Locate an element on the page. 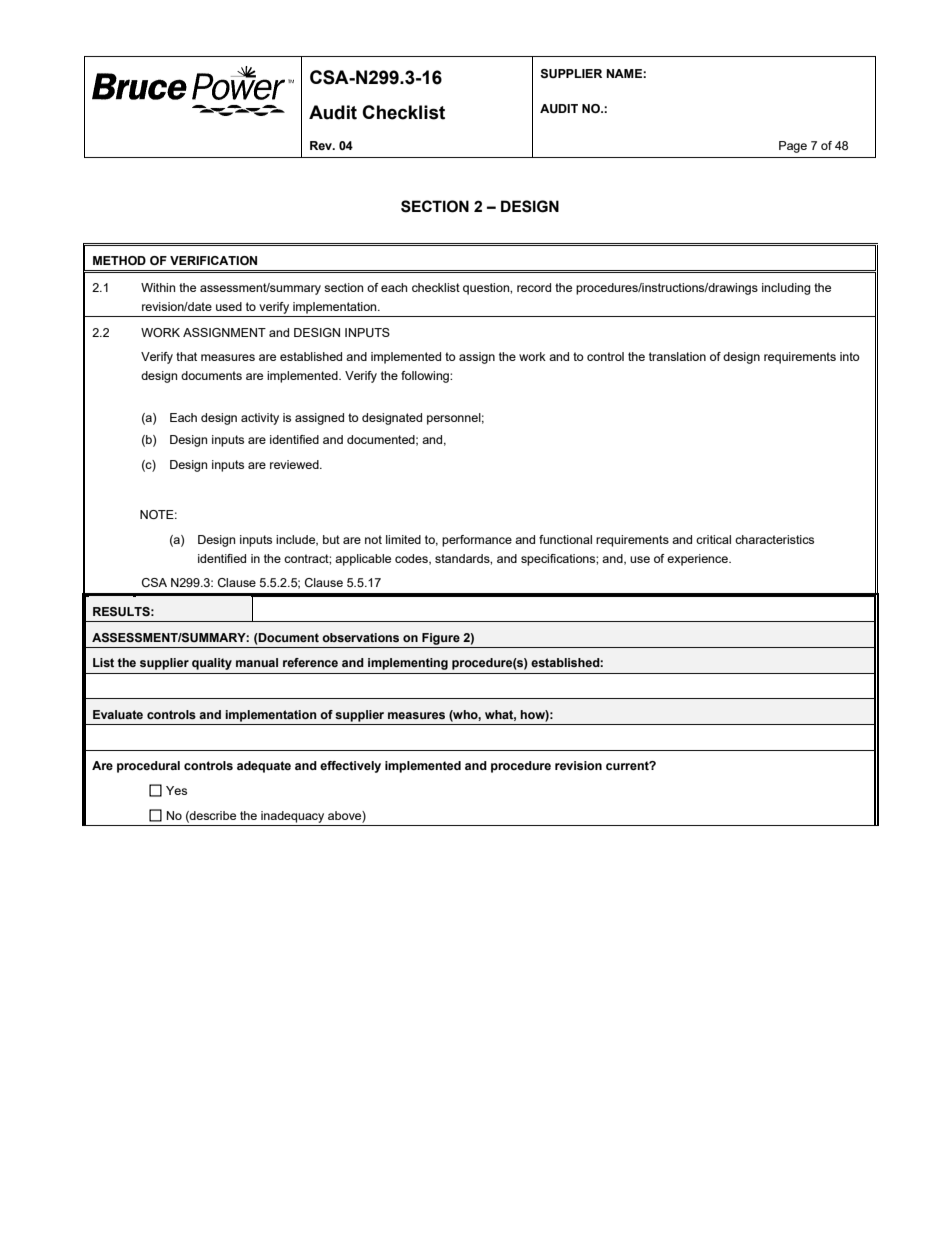 Image resolution: width=952 pixels, height=1233 pixels. Yes is located at coordinates (176, 790).
